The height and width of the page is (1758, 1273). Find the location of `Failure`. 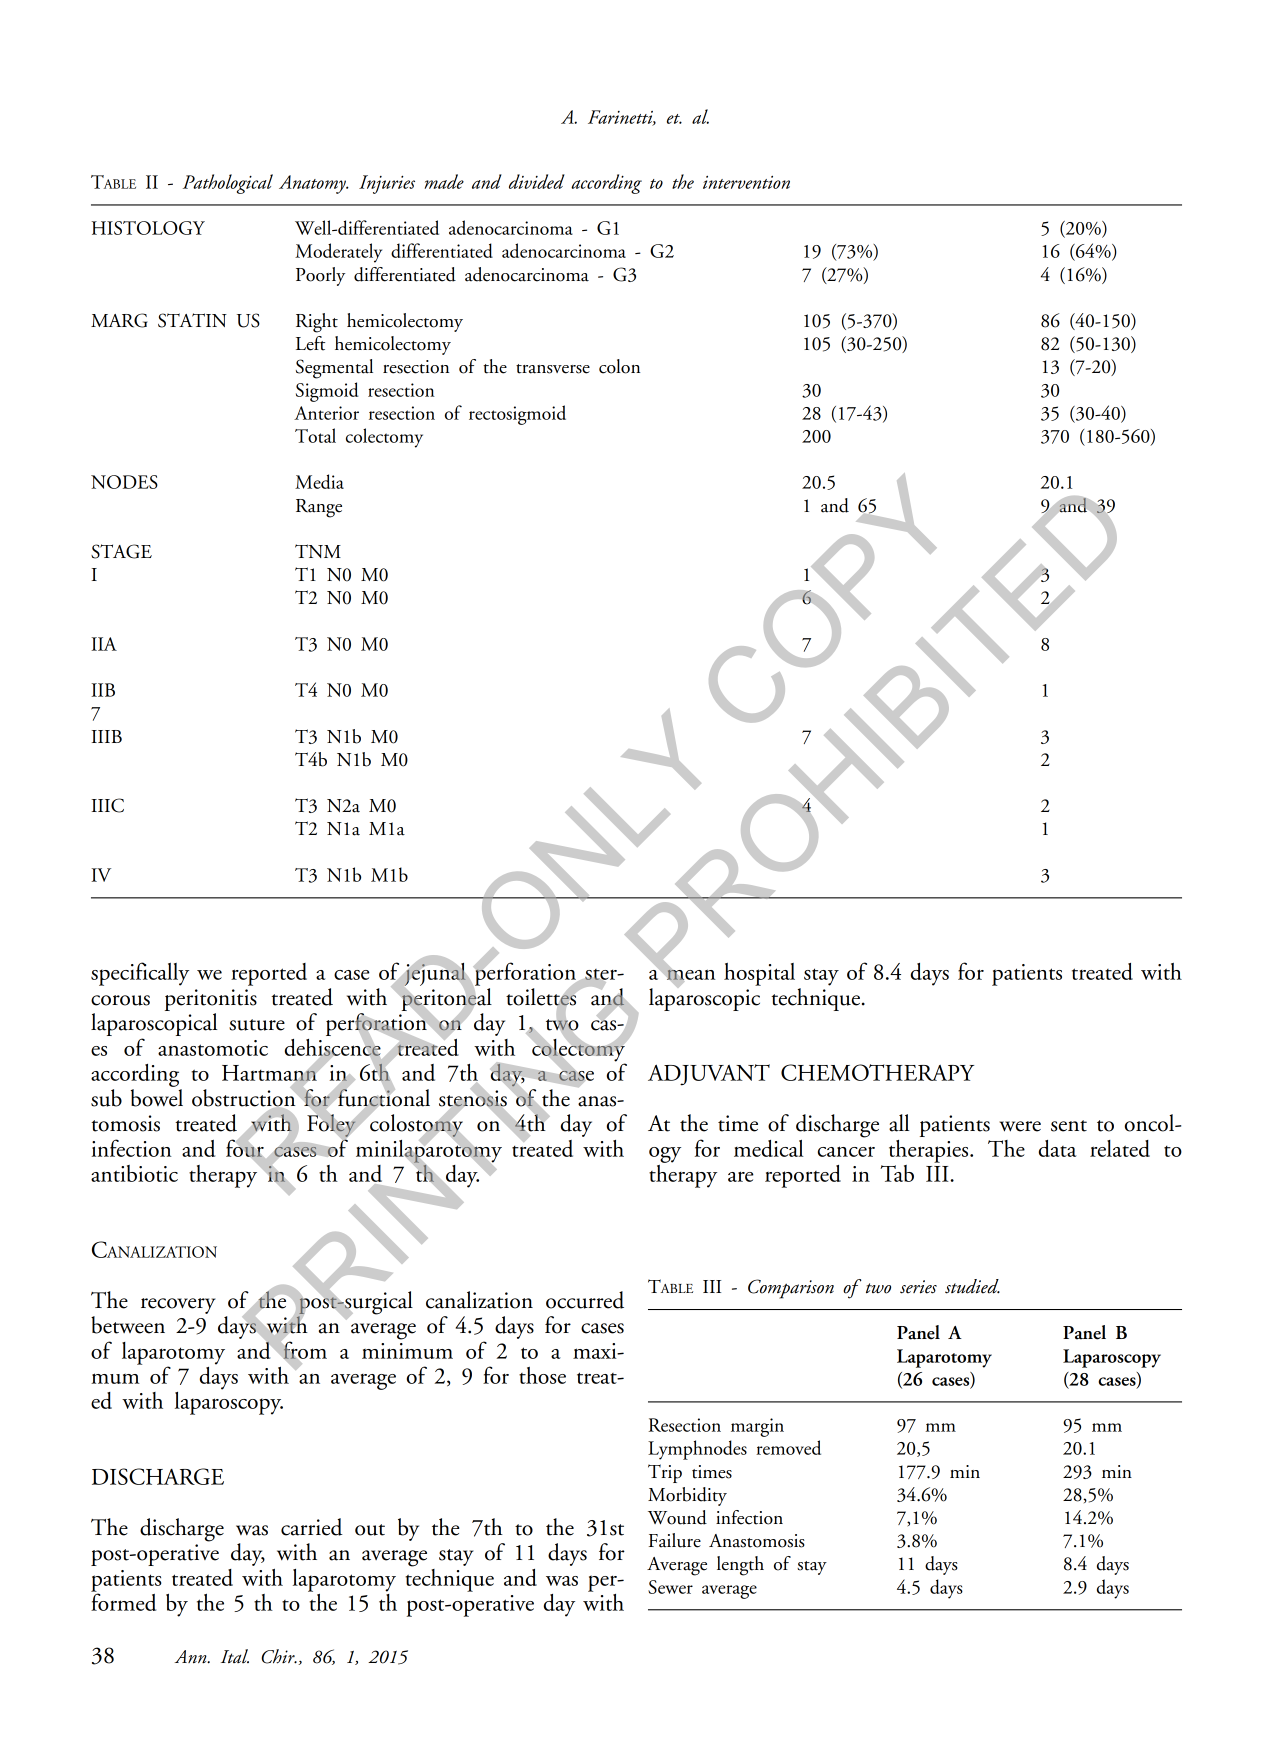

Failure is located at coordinates (675, 1540).
